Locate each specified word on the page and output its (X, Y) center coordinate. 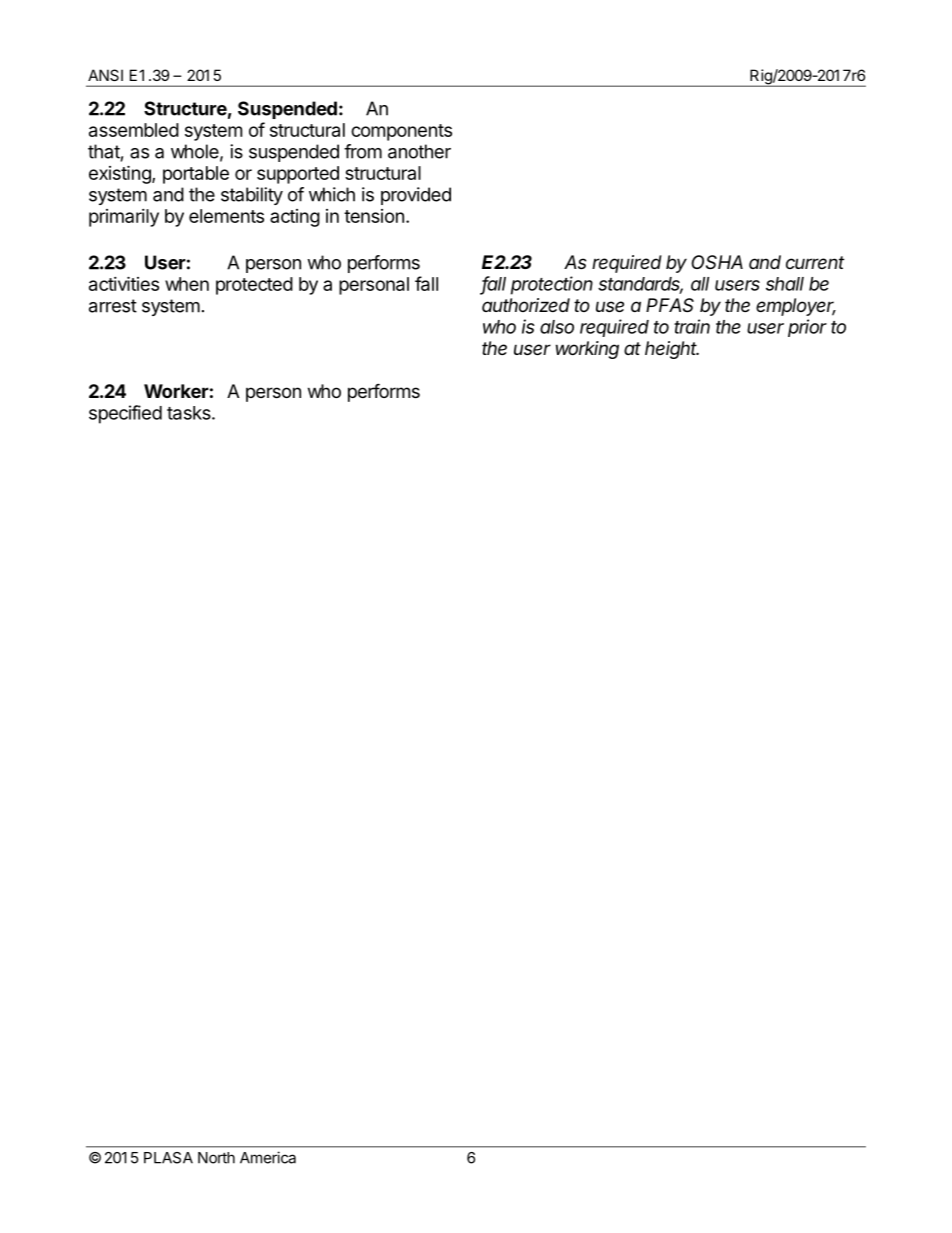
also (557, 327)
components (401, 132)
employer (796, 307)
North (216, 1158)
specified (125, 414)
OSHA (717, 262)
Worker (176, 391)
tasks (190, 413)
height (672, 350)
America (268, 1157)
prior (807, 328)
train (692, 326)
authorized (526, 305)
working (587, 350)
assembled (134, 130)
